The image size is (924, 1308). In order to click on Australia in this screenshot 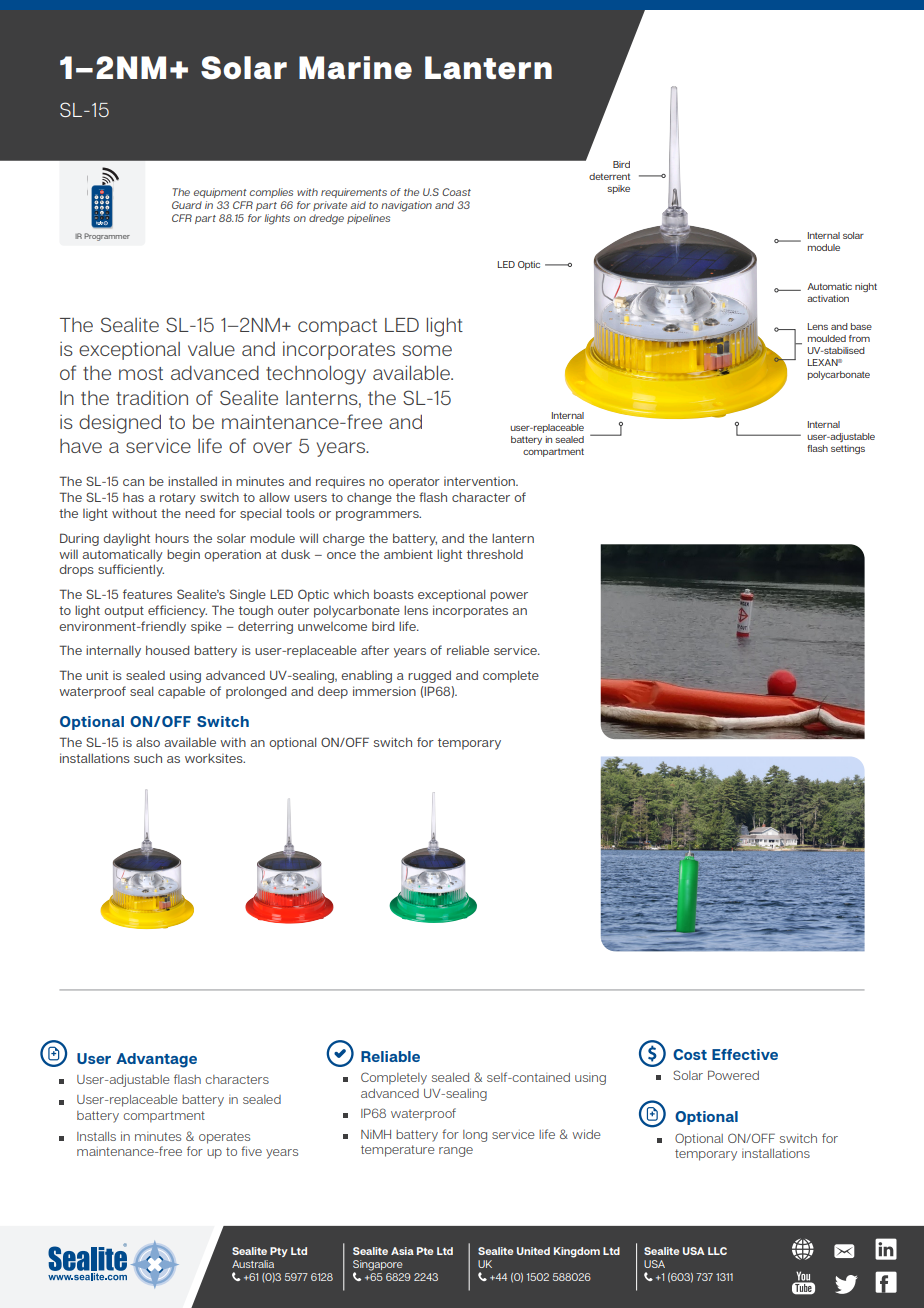, I will do `click(253, 1264)`.
